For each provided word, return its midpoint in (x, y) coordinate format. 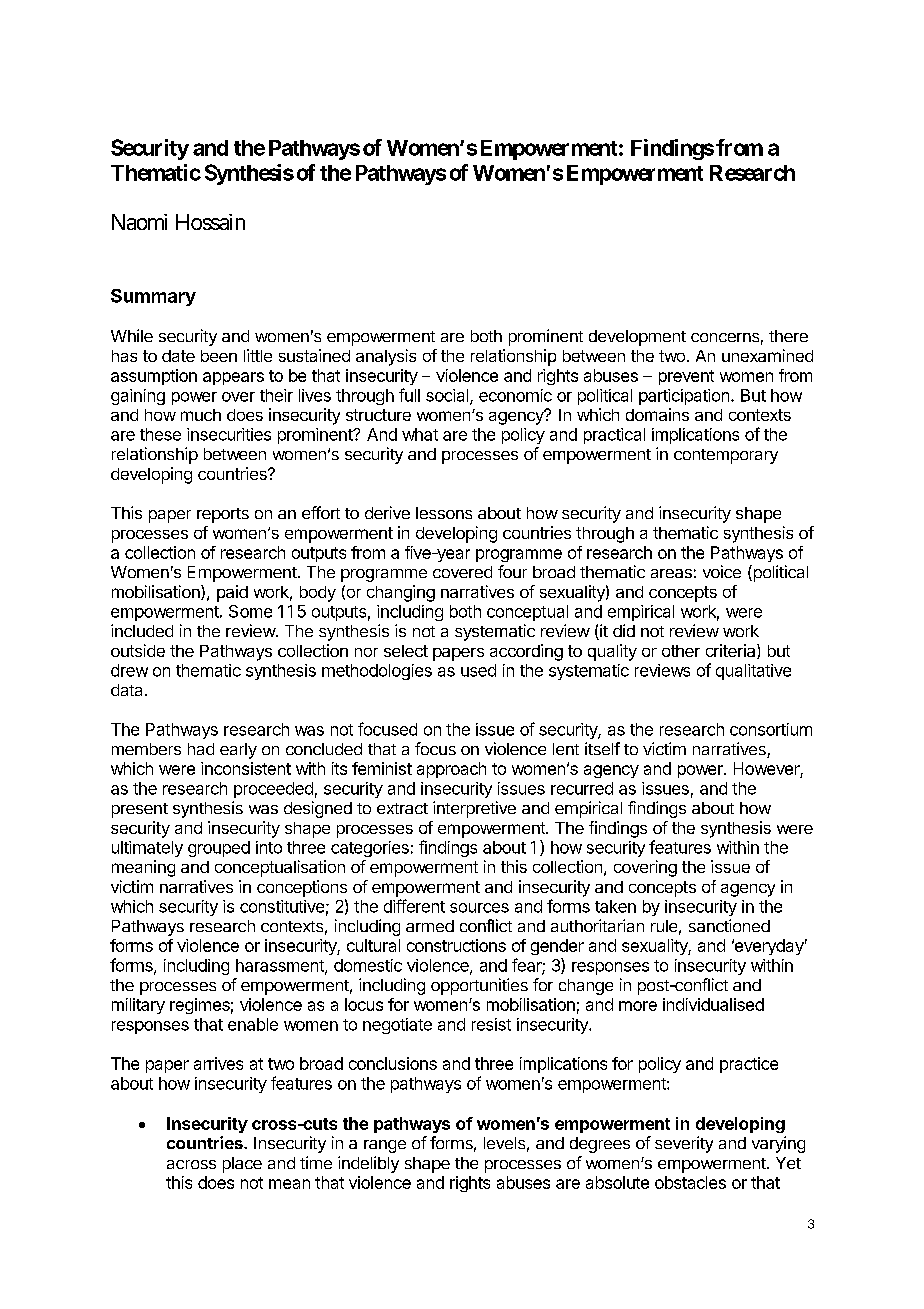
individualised (713, 1004)
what (420, 434)
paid (232, 593)
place (242, 1165)
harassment (281, 966)
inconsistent (246, 768)
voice (722, 571)
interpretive (474, 809)
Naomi (139, 222)
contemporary (726, 456)
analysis (386, 357)
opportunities (479, 986)
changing (401, 593)
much (201, 415)
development (637, 338)
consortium (771, 729)
